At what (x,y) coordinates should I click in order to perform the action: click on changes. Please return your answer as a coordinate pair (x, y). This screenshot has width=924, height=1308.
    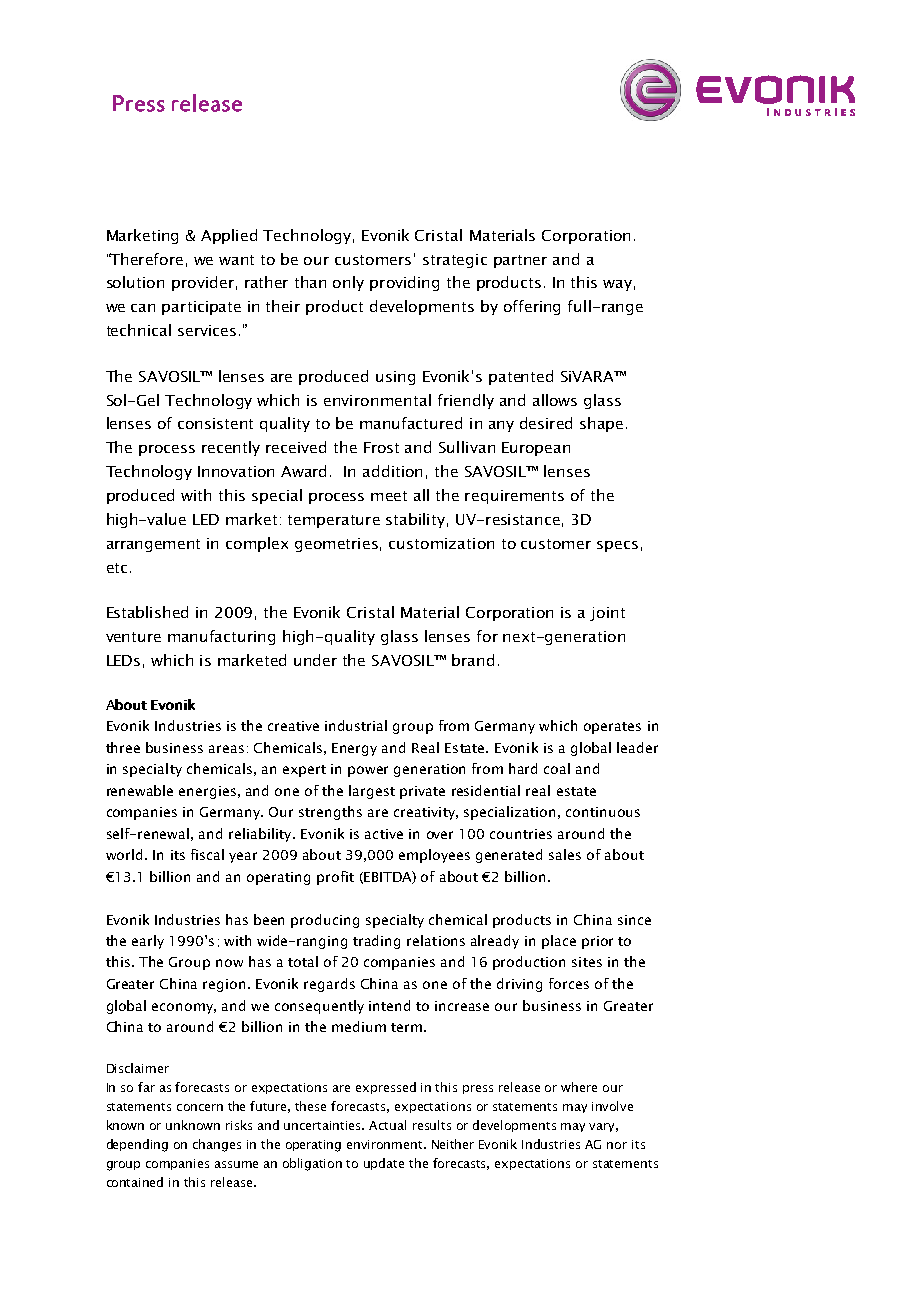
    Looking at the image, I should click on (217, 1145).
